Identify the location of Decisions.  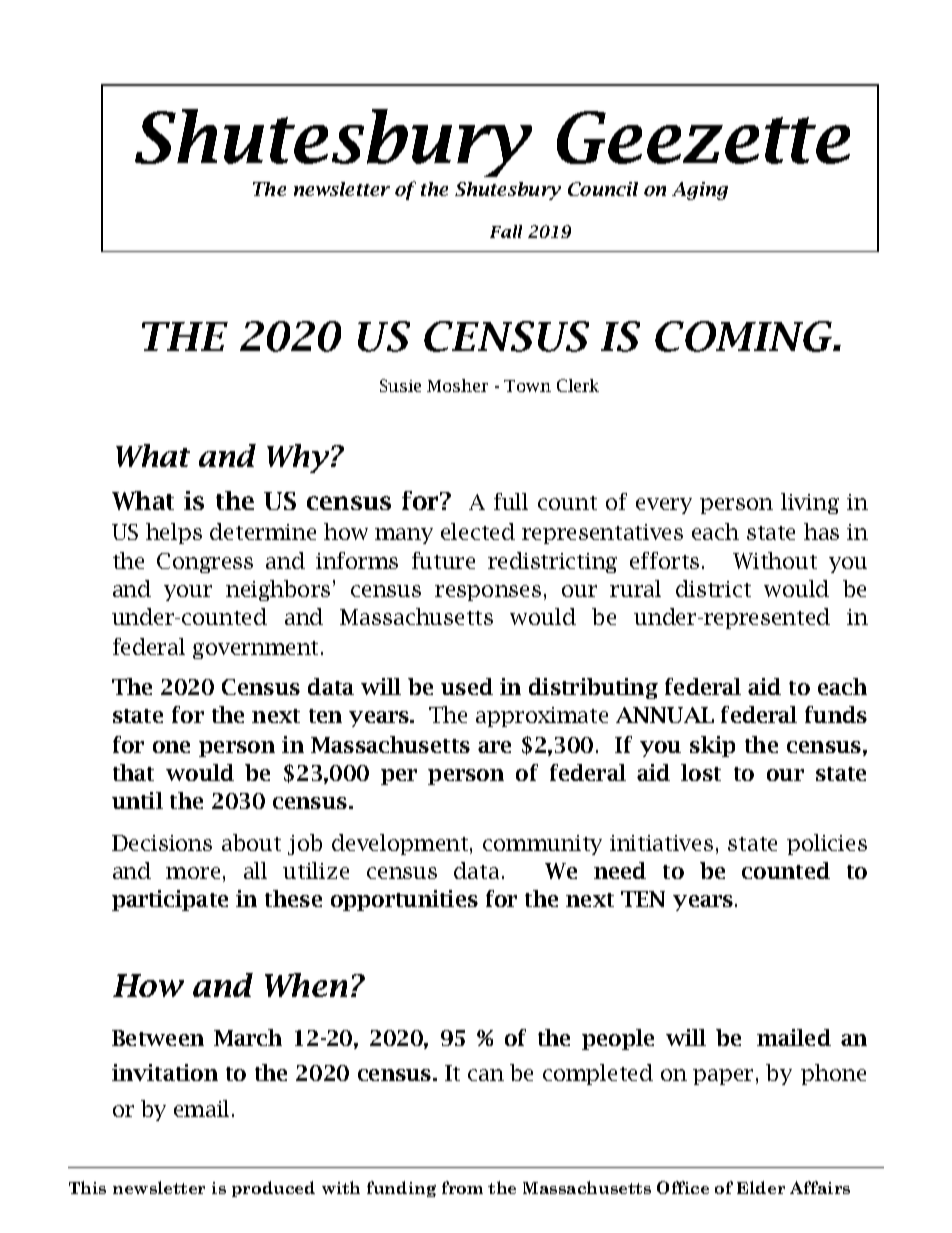
(162, 843).
